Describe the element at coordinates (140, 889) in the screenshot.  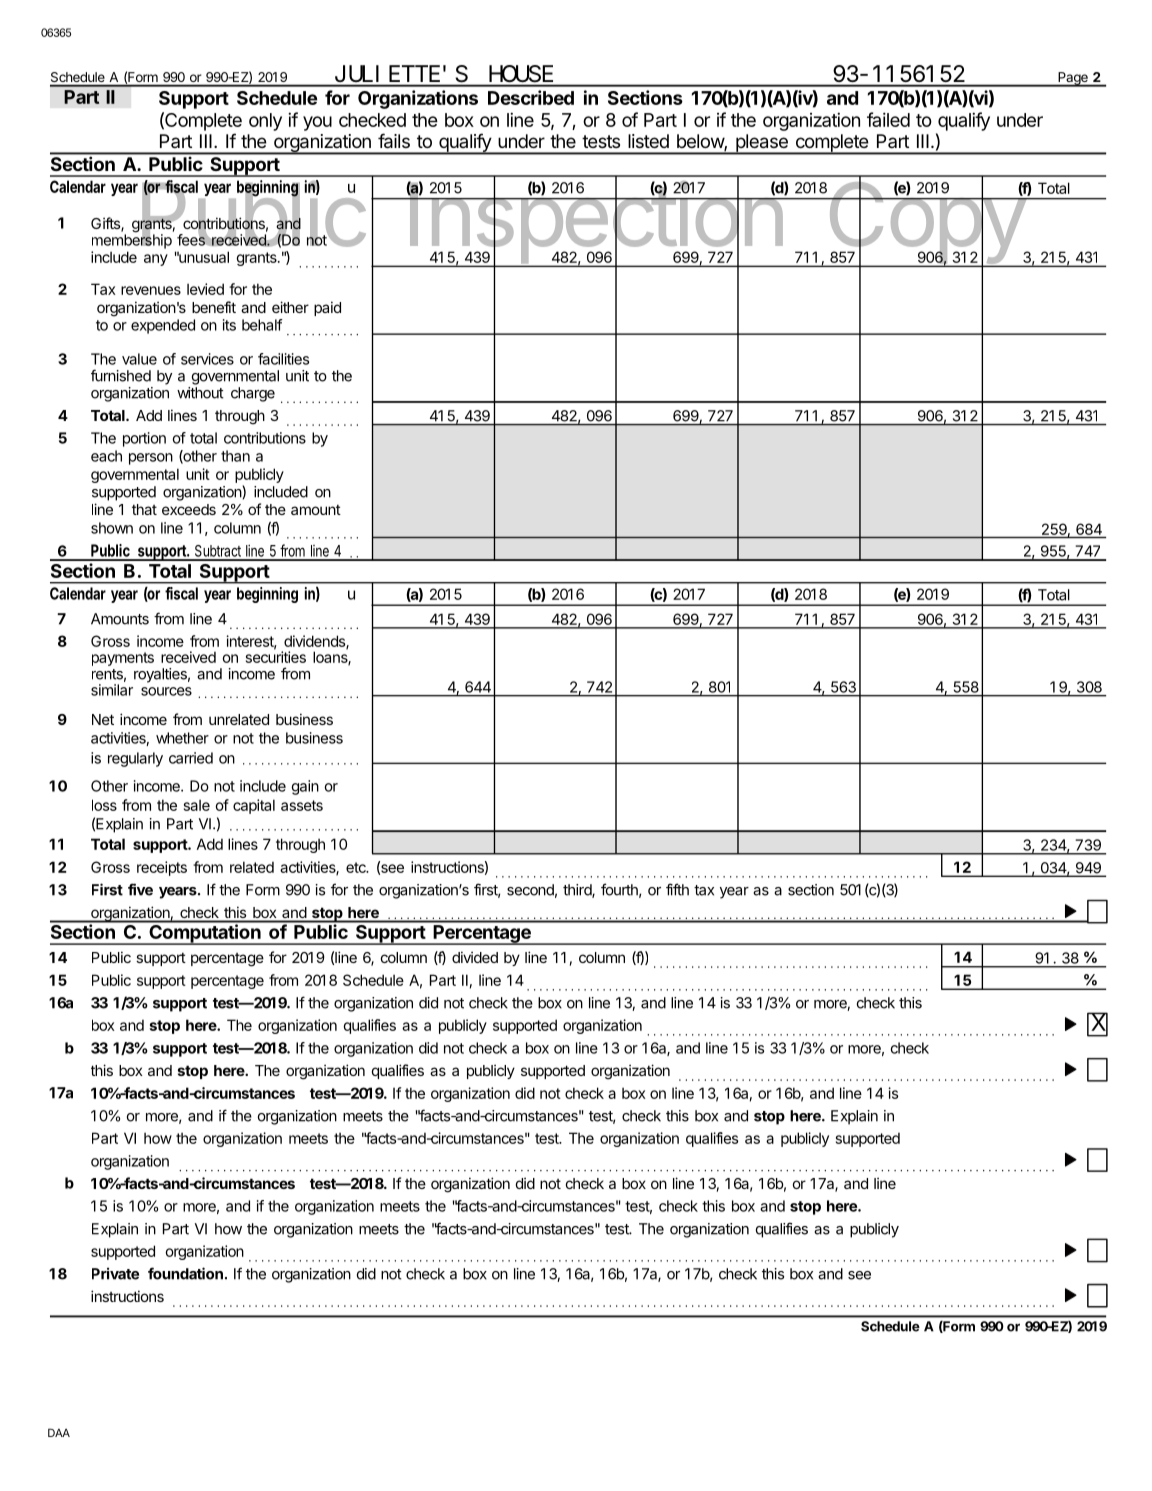
I see `five` at that location.
